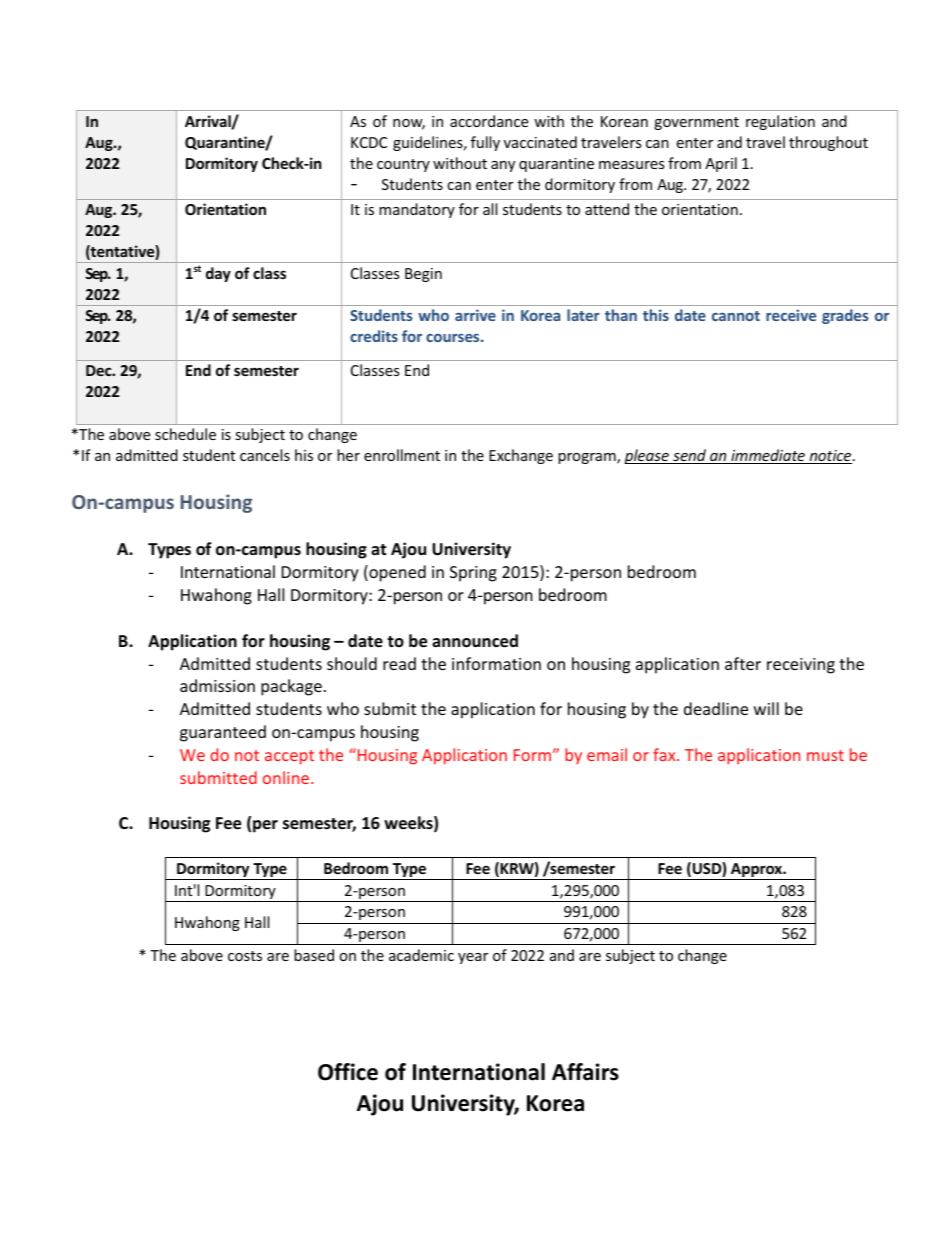  Describe the element at coordinates (503, 166) in the image. I see `any` at that location.
